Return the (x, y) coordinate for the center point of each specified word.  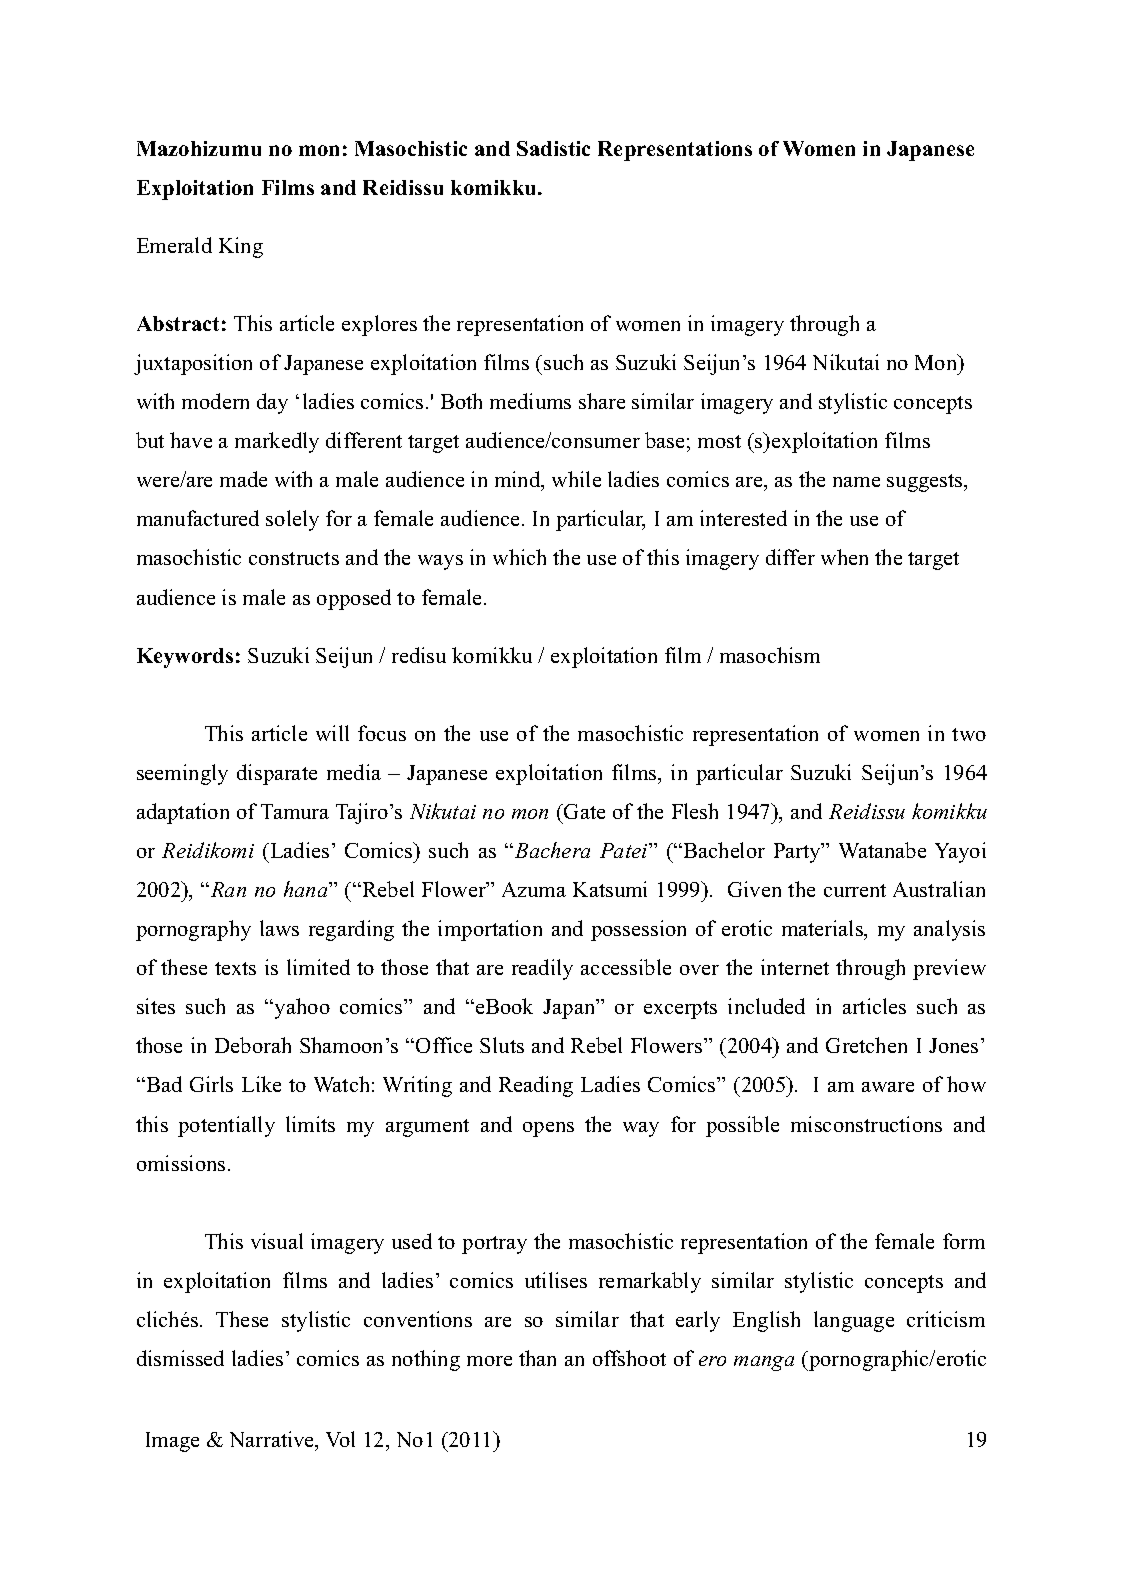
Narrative (273, 1441)
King (241, 247)
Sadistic (553, 148)
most (719, 441)
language (854, 1321)
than (537, 1358)
